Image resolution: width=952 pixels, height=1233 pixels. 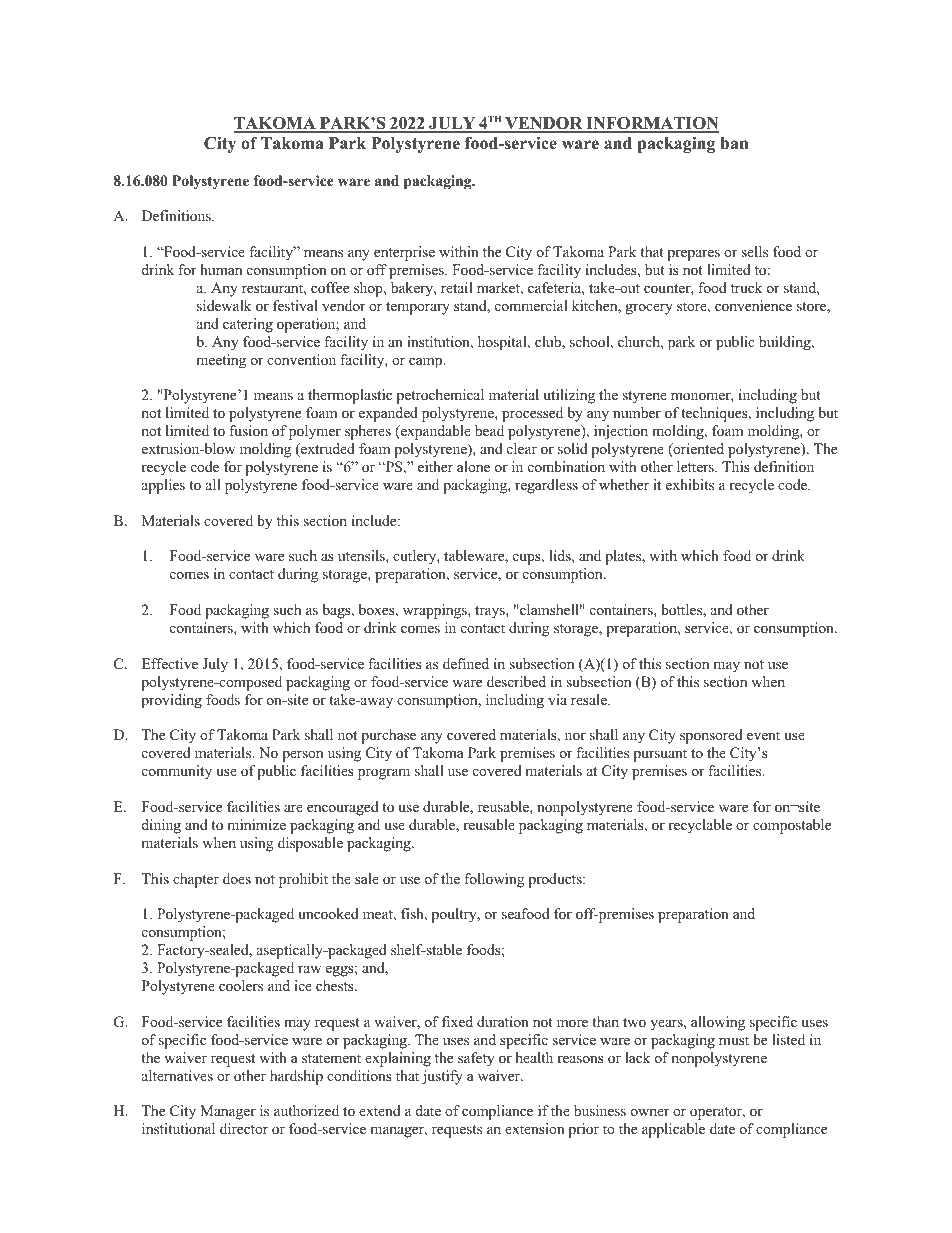 What do you see at coordinates (237, 878) in the page?
I see `does` at bounding box center [237, 878].
